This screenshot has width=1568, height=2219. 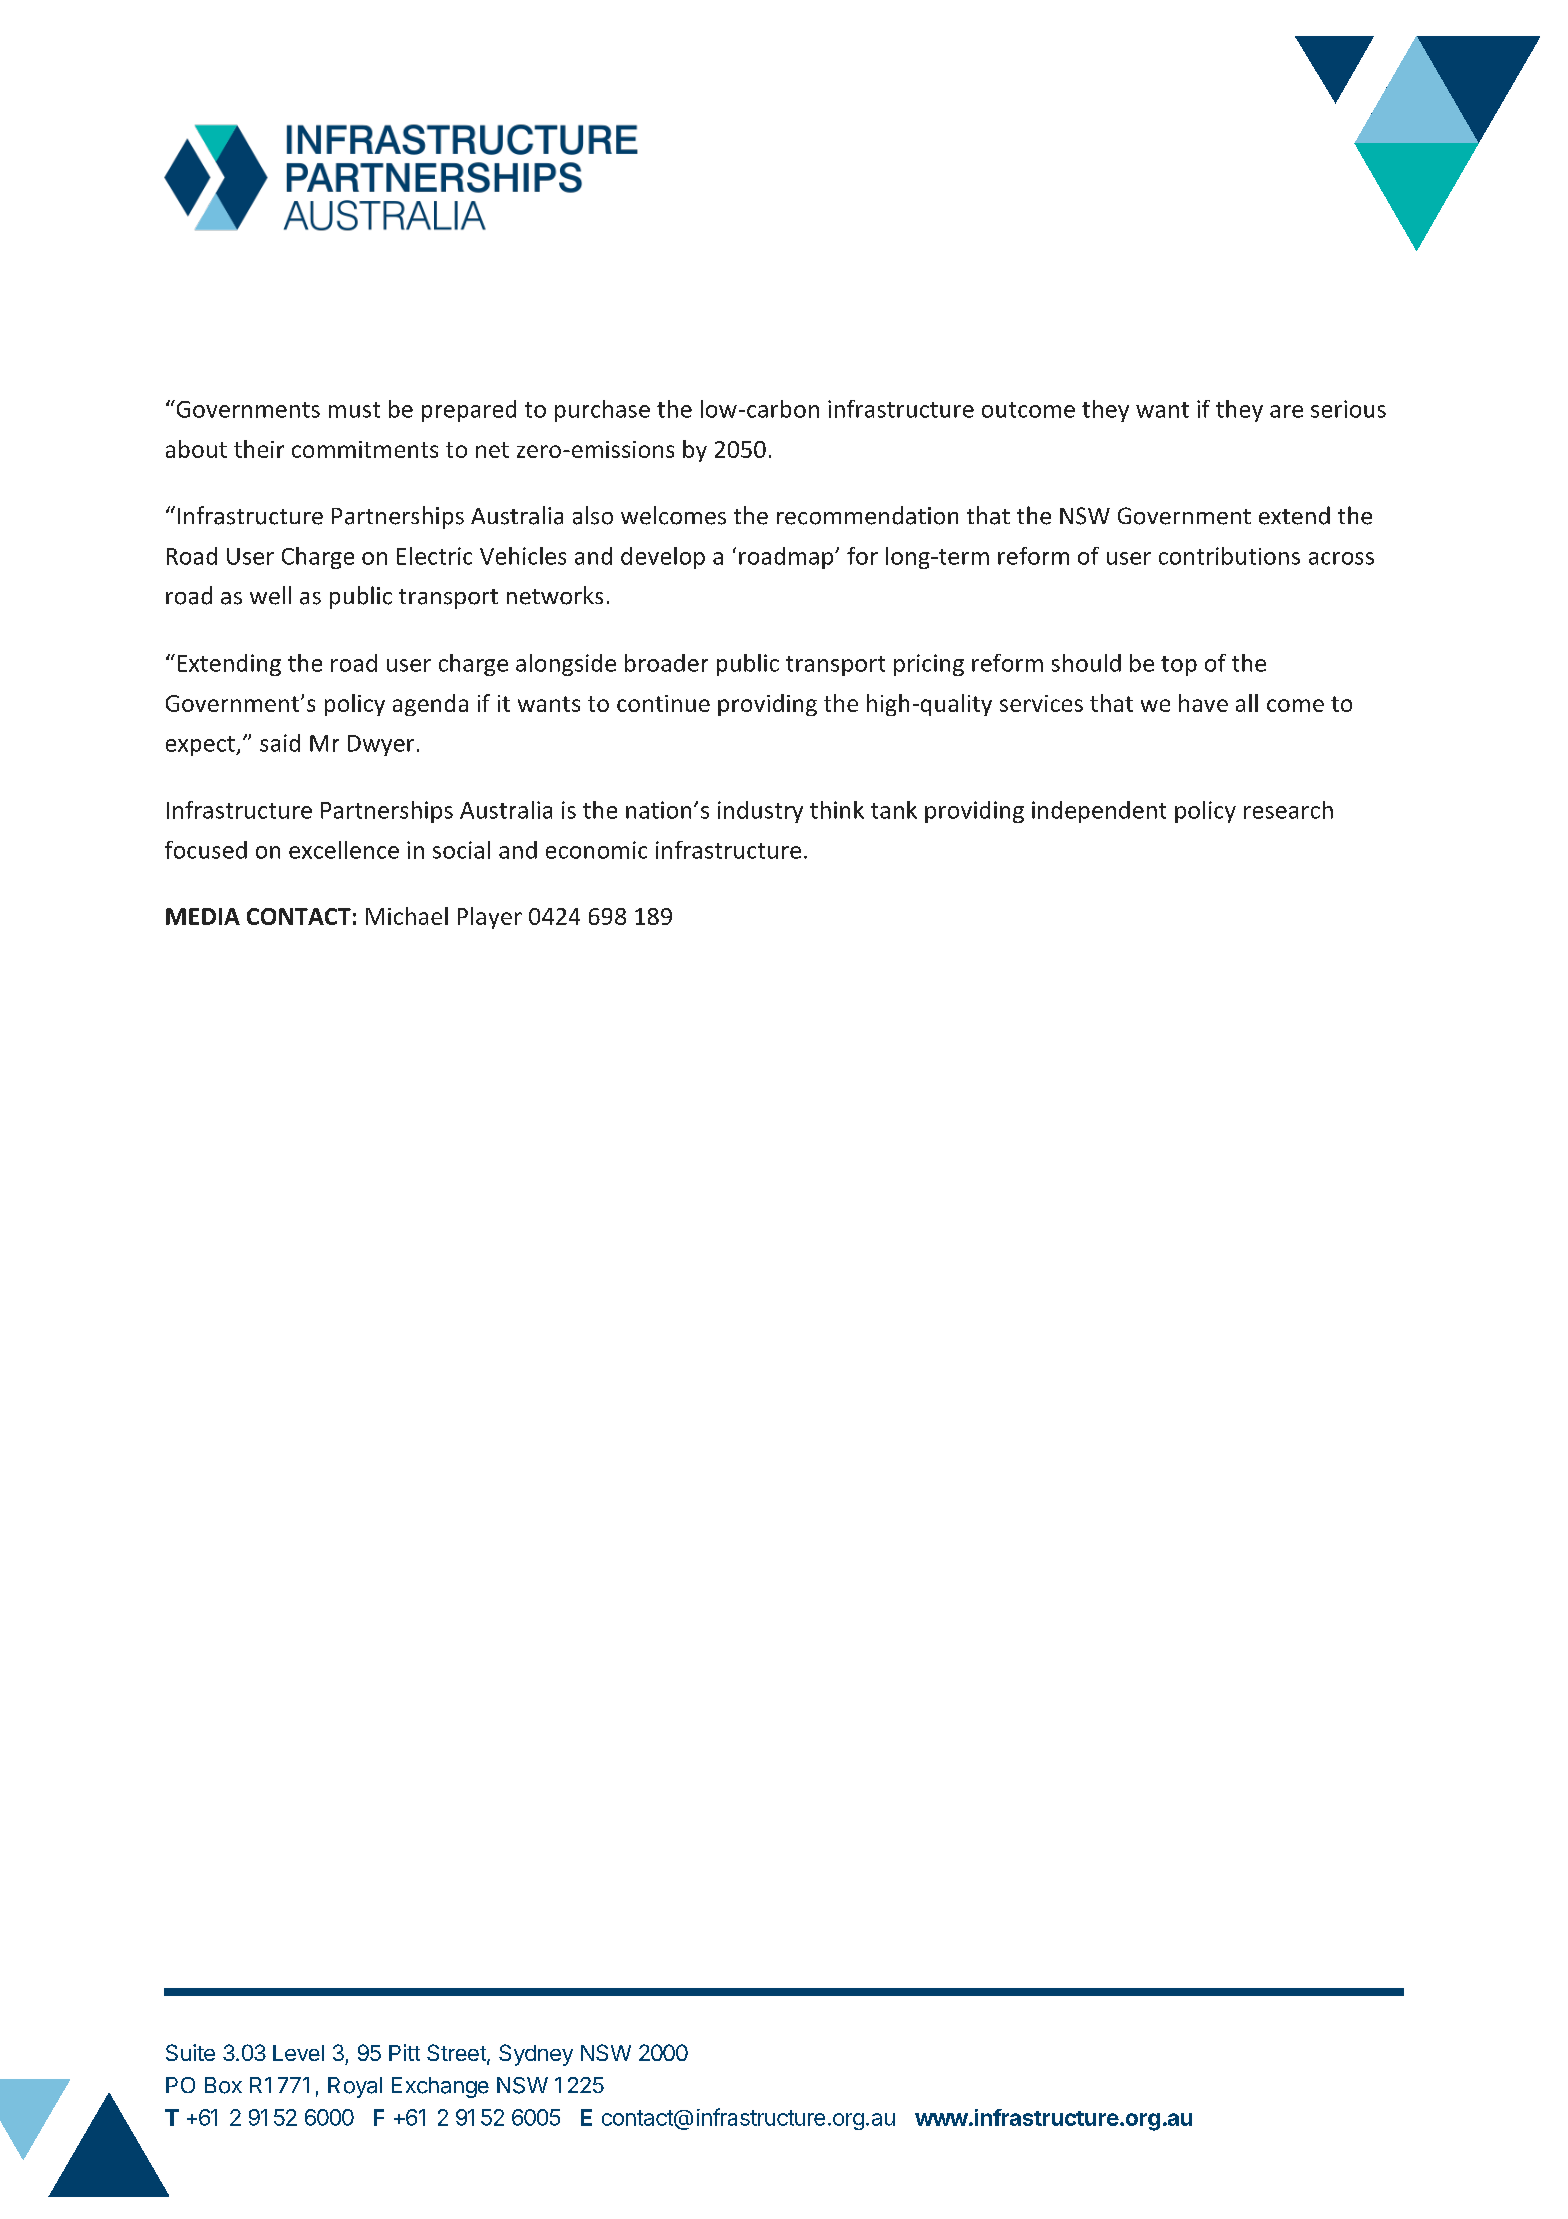 What do you see at coordinates (298, 2053) in the screenshot?
I see `Level` at bounding box center [298, 2053].
